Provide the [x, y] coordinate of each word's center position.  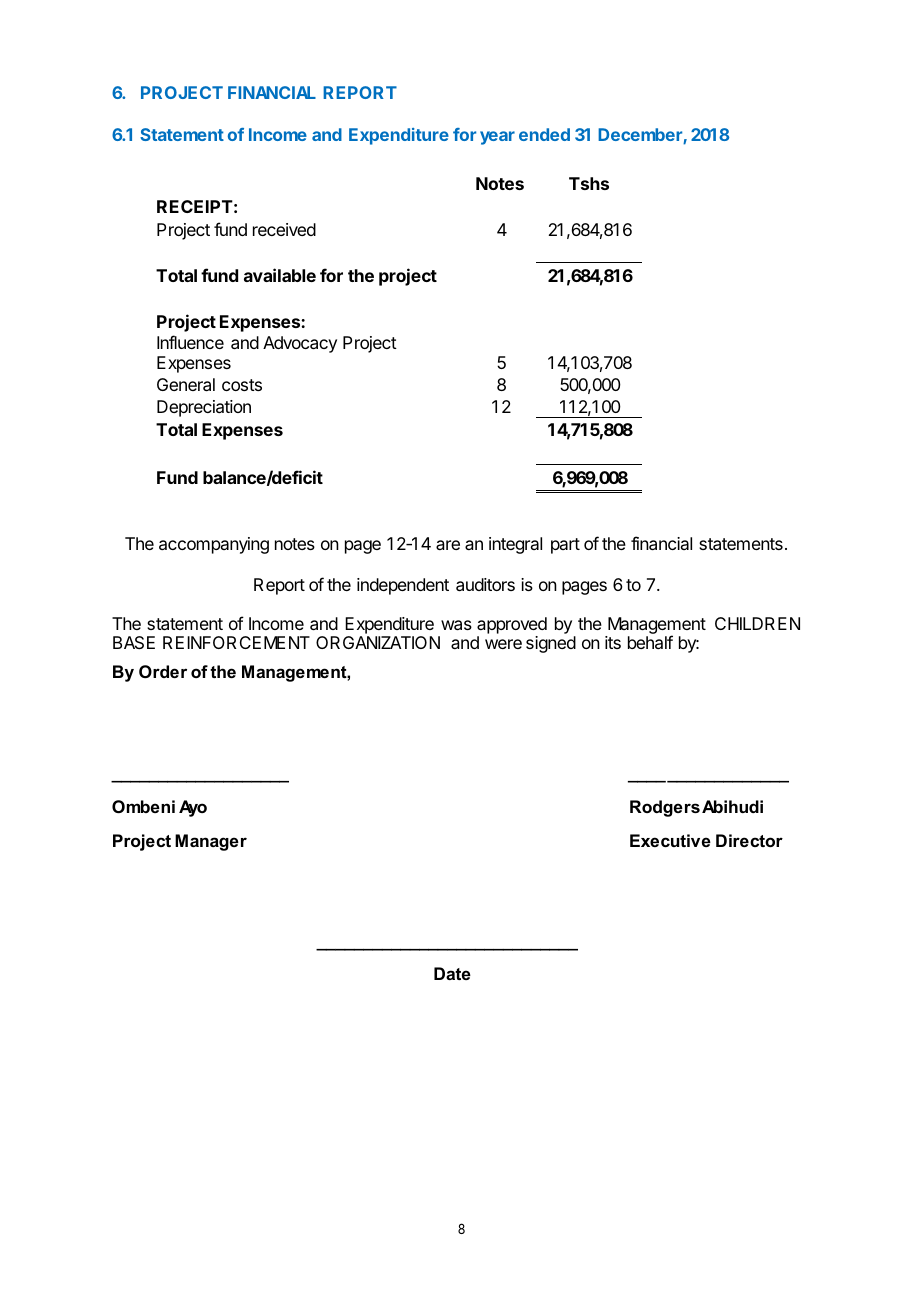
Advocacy [300, 344]
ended [544, 134]
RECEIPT [195, 206]
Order [163, 671]
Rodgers [665, 808]
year [497, 138]
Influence [190, 342]
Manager [211, 842]
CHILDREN [757, 623]
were [503, 644]
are [448, 545]
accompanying [214, 545]
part [565, 546]
